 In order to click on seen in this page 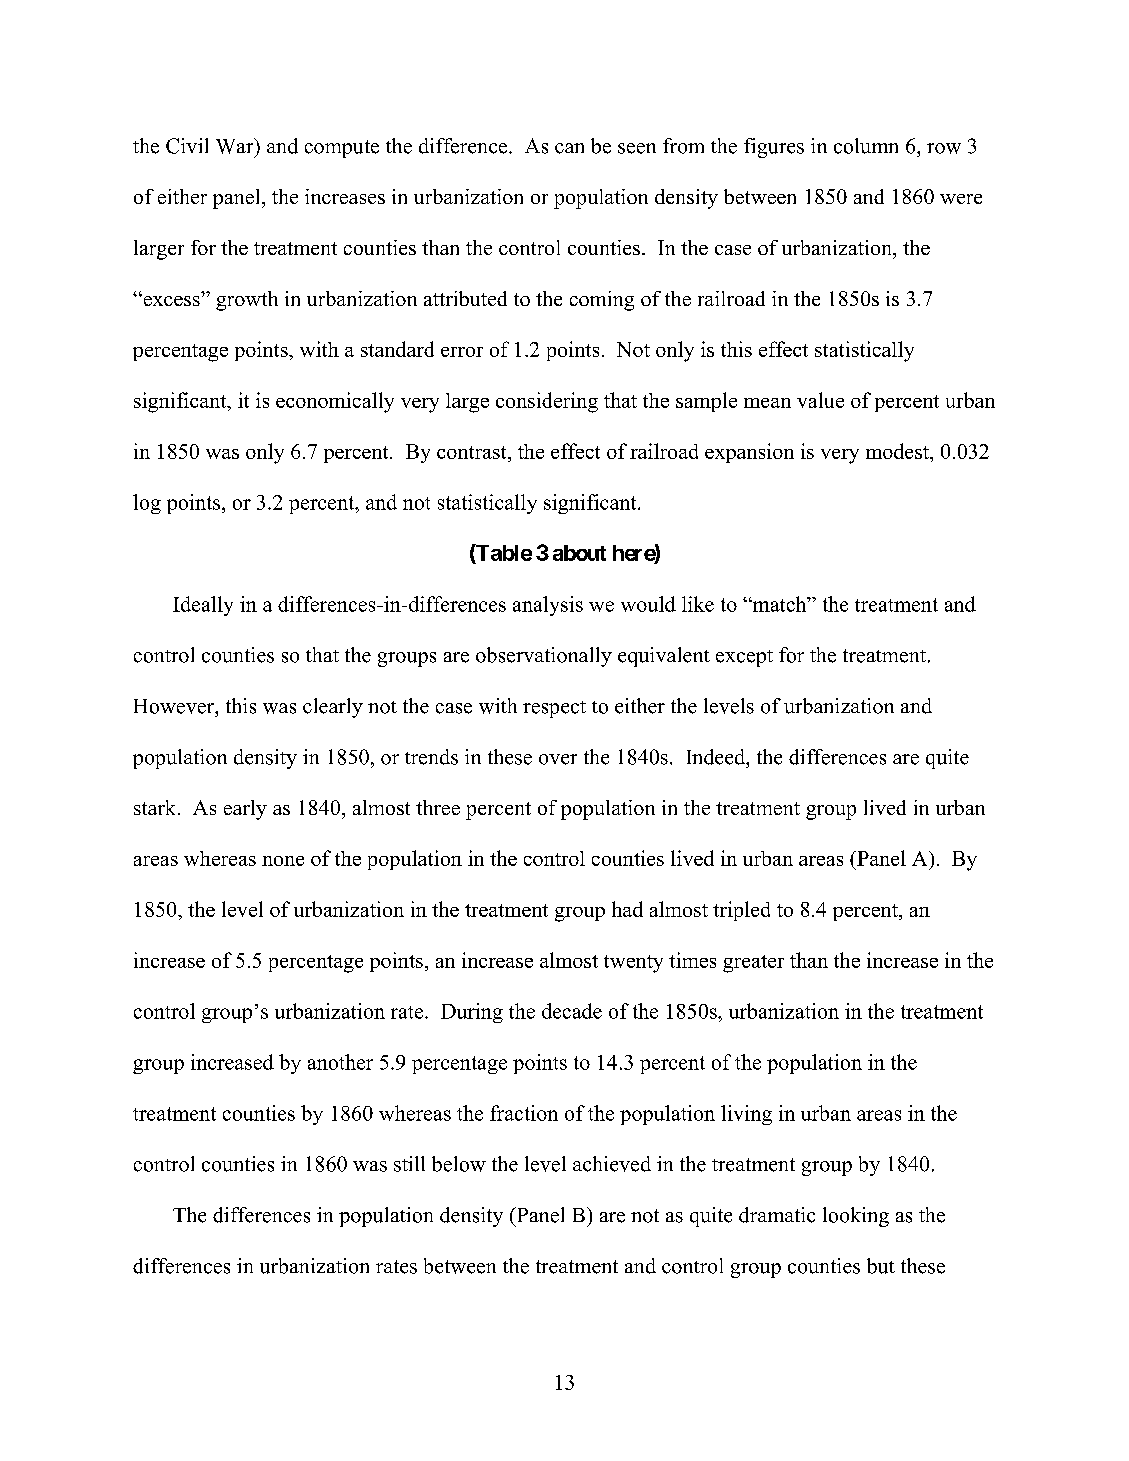, I will do `click(637, 148)`.
